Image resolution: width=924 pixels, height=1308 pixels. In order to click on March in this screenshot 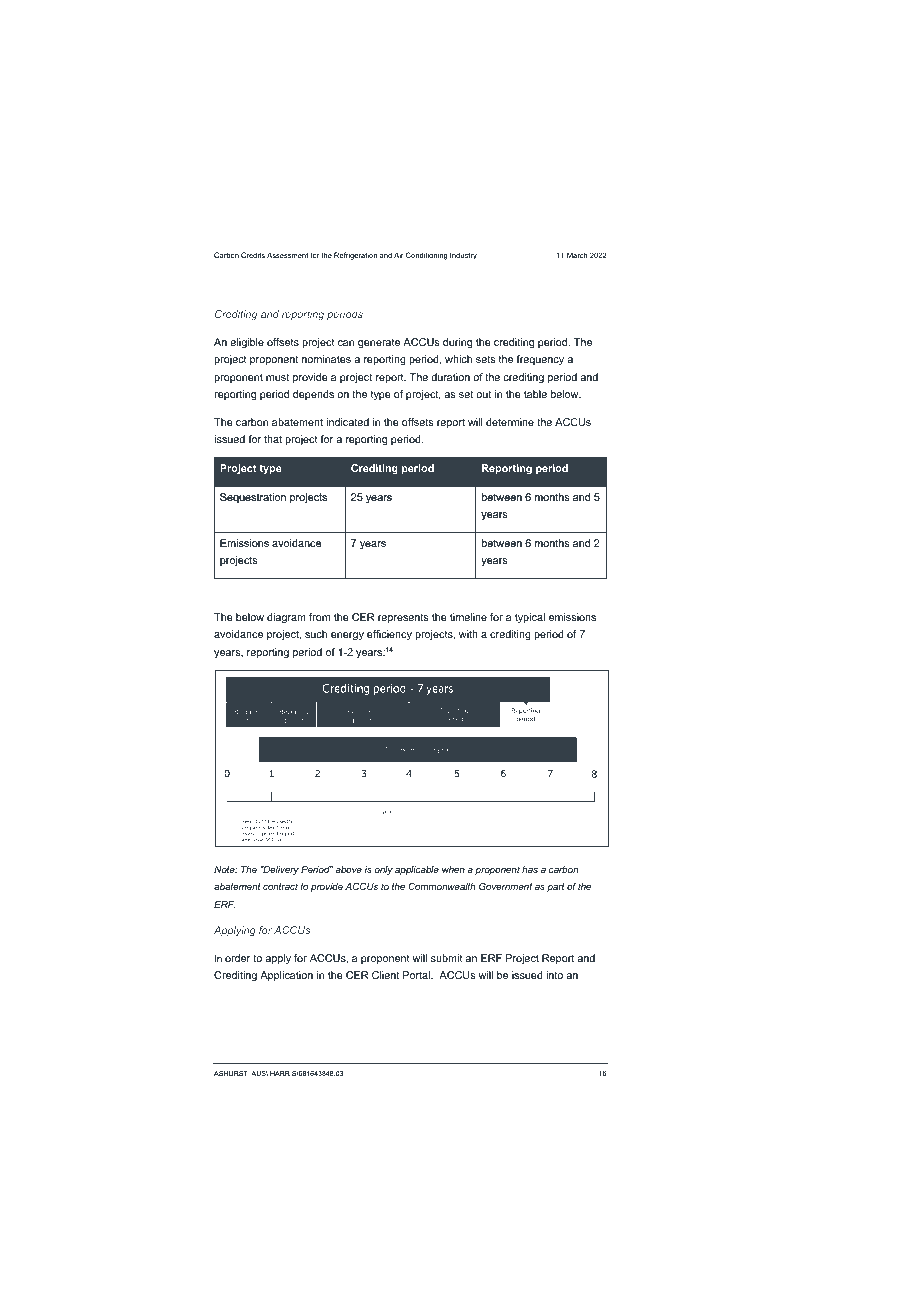, I will do `click(577, 255)`.
